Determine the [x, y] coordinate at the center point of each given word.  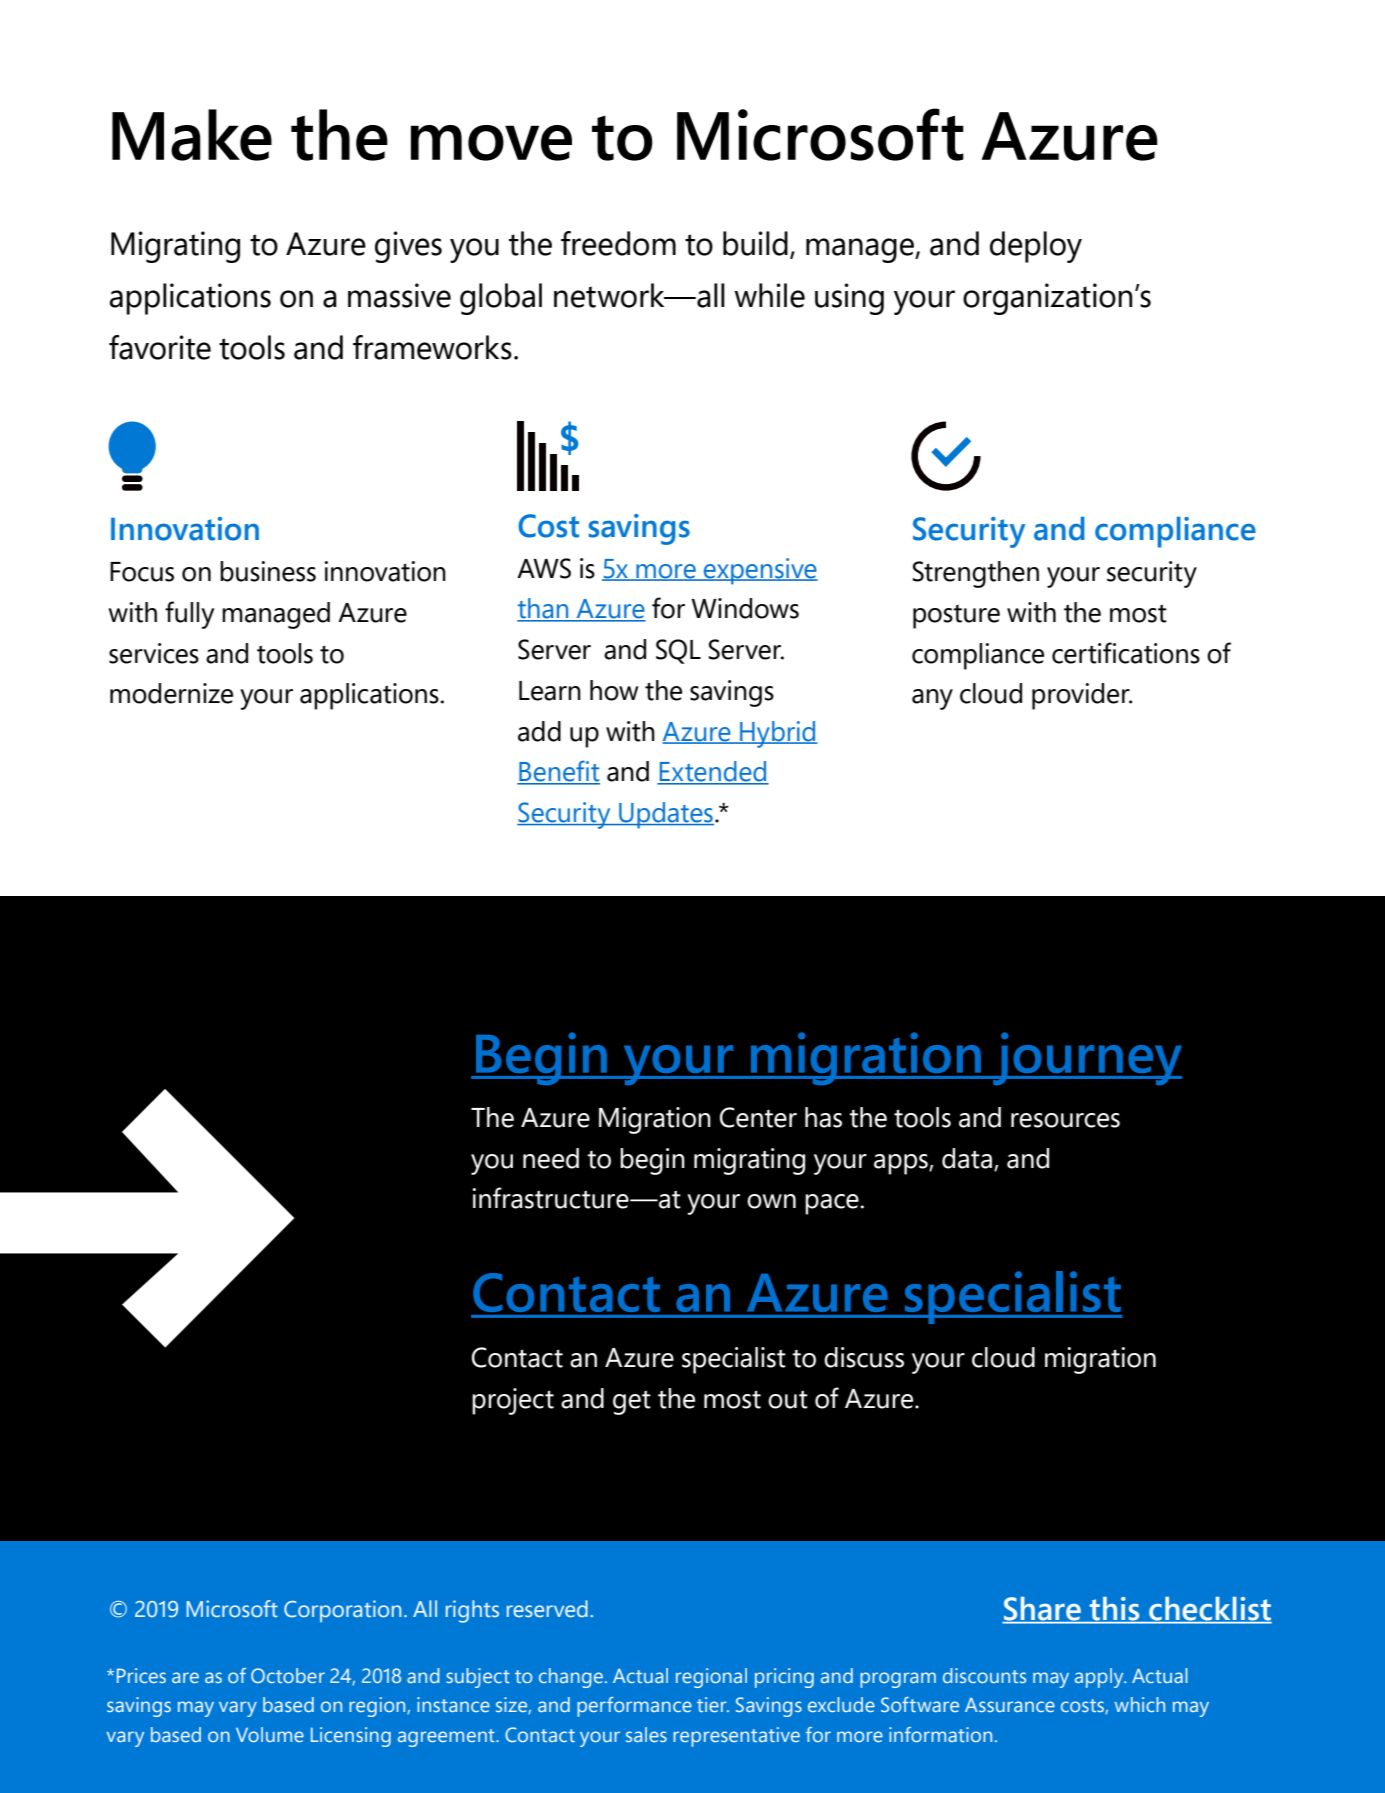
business [268, 571]
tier [713, 1704]
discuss [864, 1357]
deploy [1036, 247]
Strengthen [976, 574]
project [513, 1401]
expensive [760, 571]
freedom [618, 243]
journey [1086, 1058]
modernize [171, 693]
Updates [665, 815]
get [632, 1402]
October [288, 1675]
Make [192, 135]
